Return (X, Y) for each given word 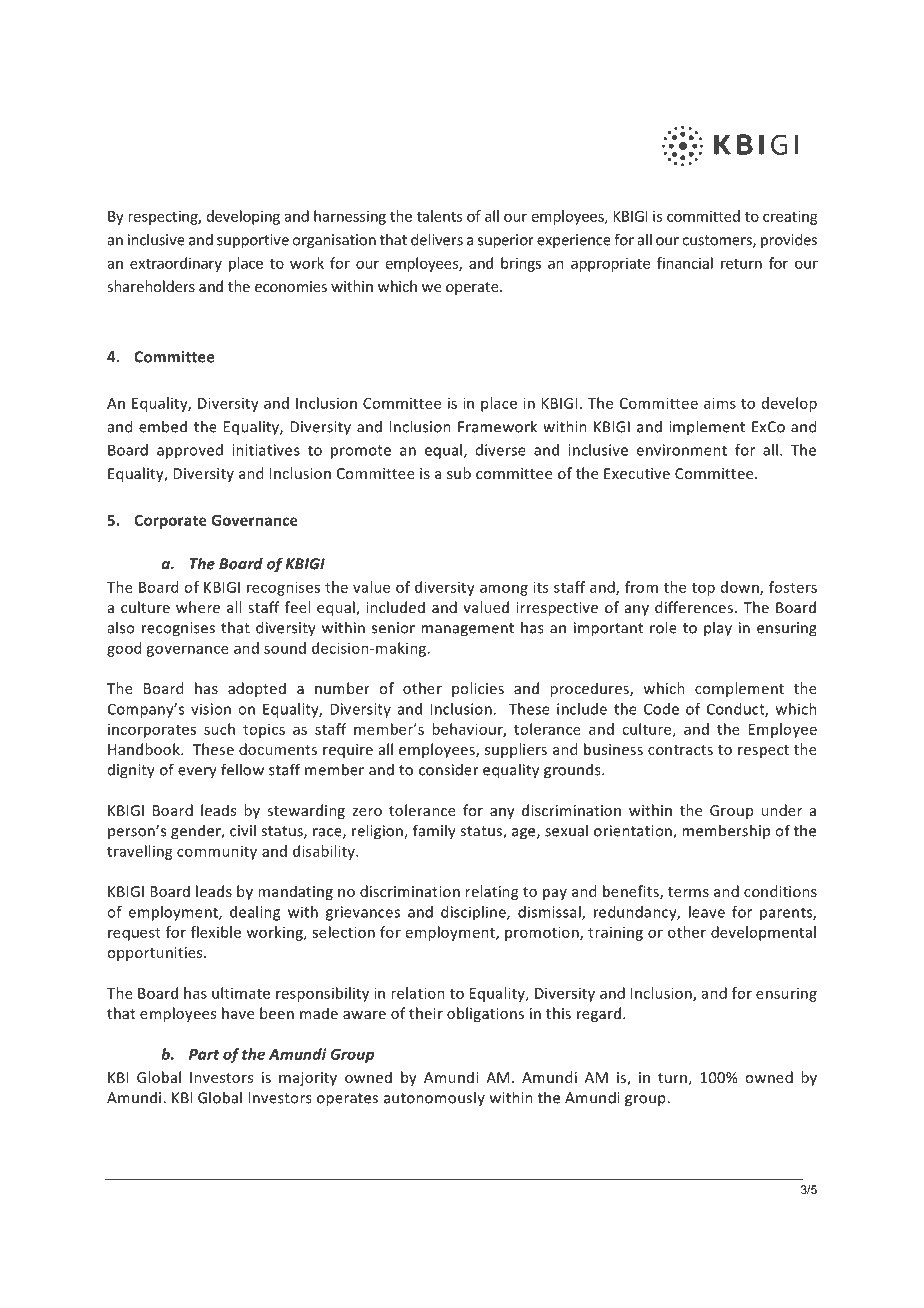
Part (204, 1054)
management (467, 630)
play (718, 629)
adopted (257, 689)
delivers (437, 239)
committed (703, 216)
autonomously (434, 1098)
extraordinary (176, 264)
